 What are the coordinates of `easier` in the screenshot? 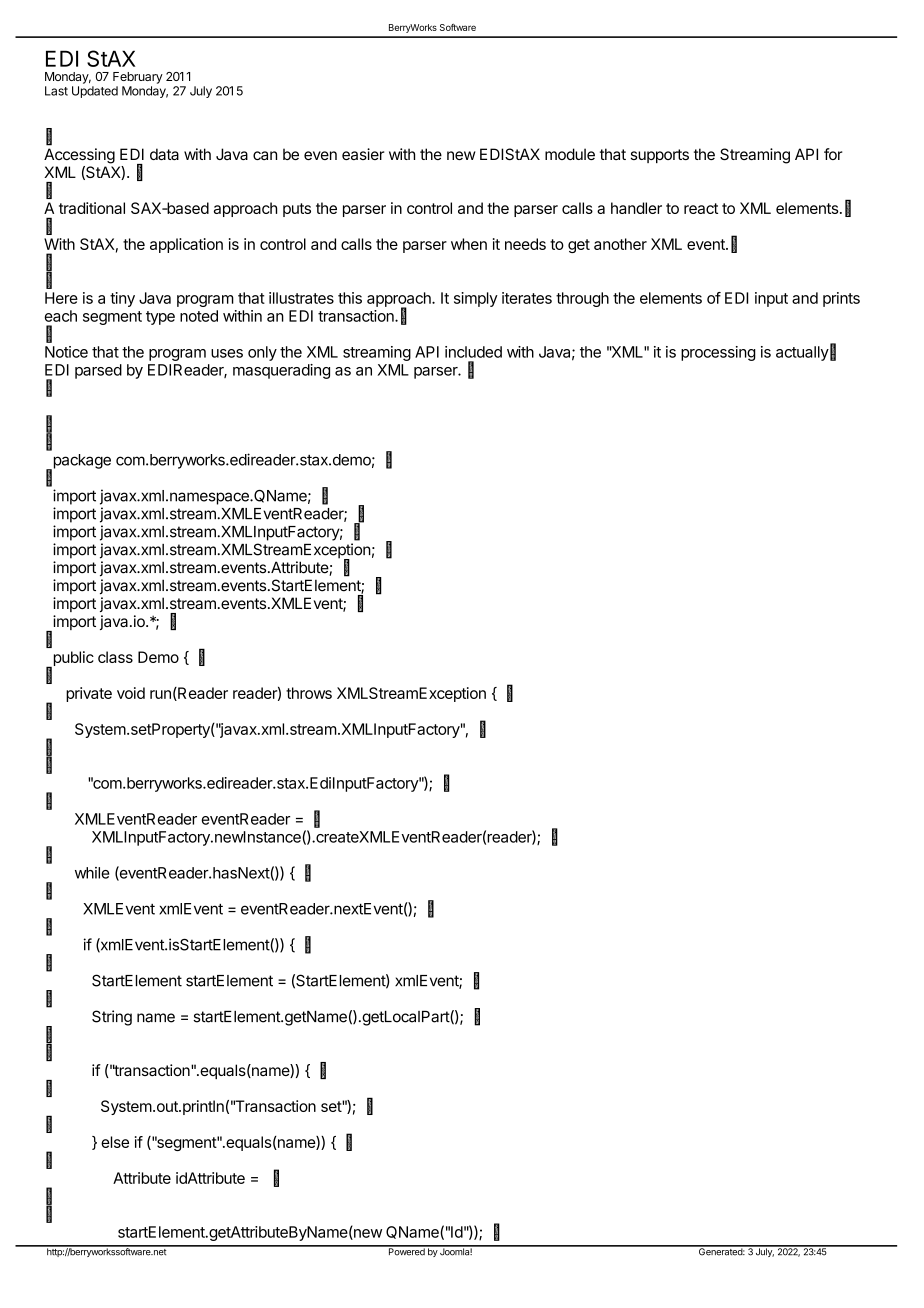 It's located at (363, 154).
